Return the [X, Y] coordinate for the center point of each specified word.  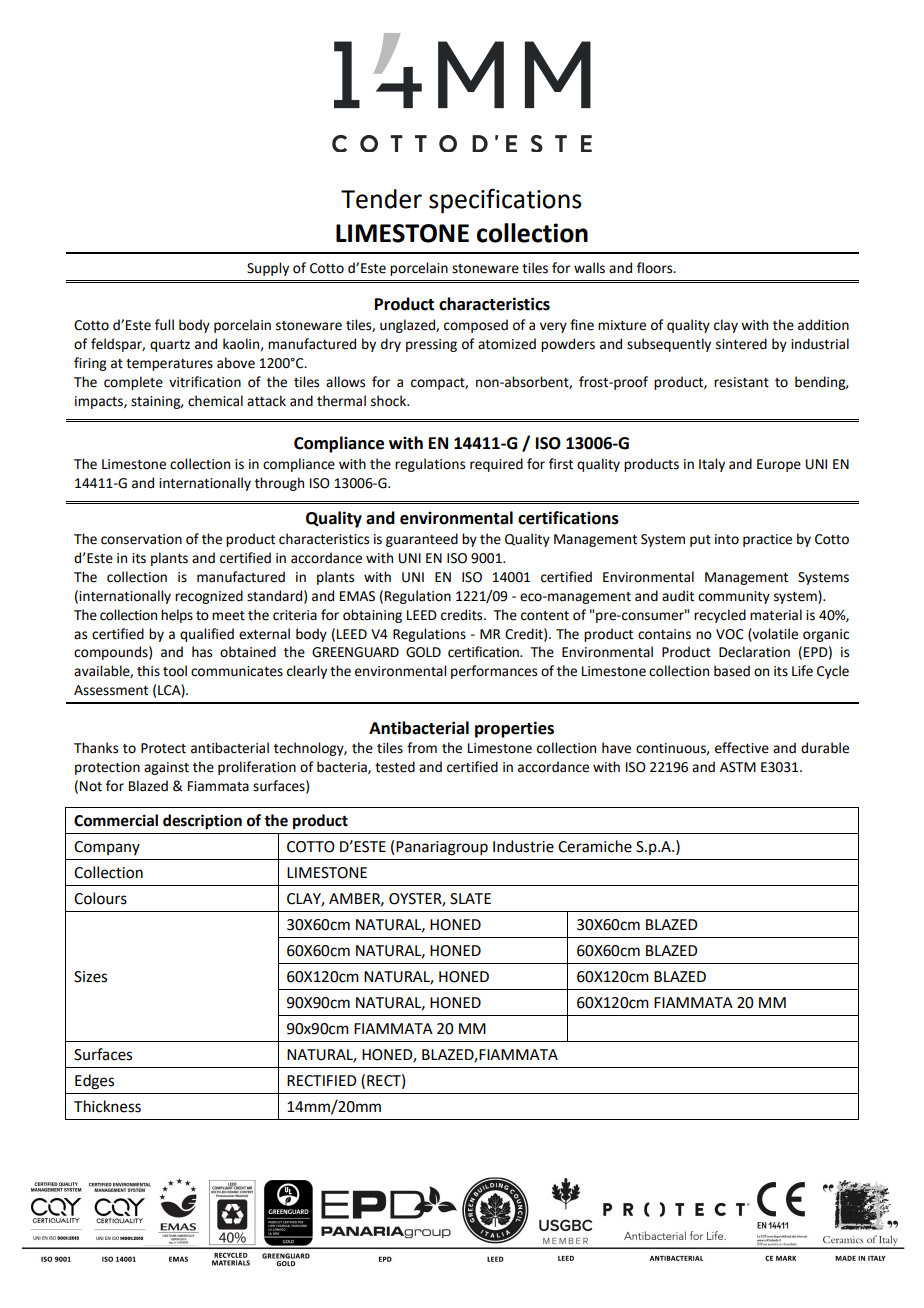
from [422, 748]
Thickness [107, 1106]
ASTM [738, 767]
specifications [505, 201]
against [166, 768]
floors [656, 268]
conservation [141, 539]
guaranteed [422, 540]
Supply [268, 269]
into [727, 539]
